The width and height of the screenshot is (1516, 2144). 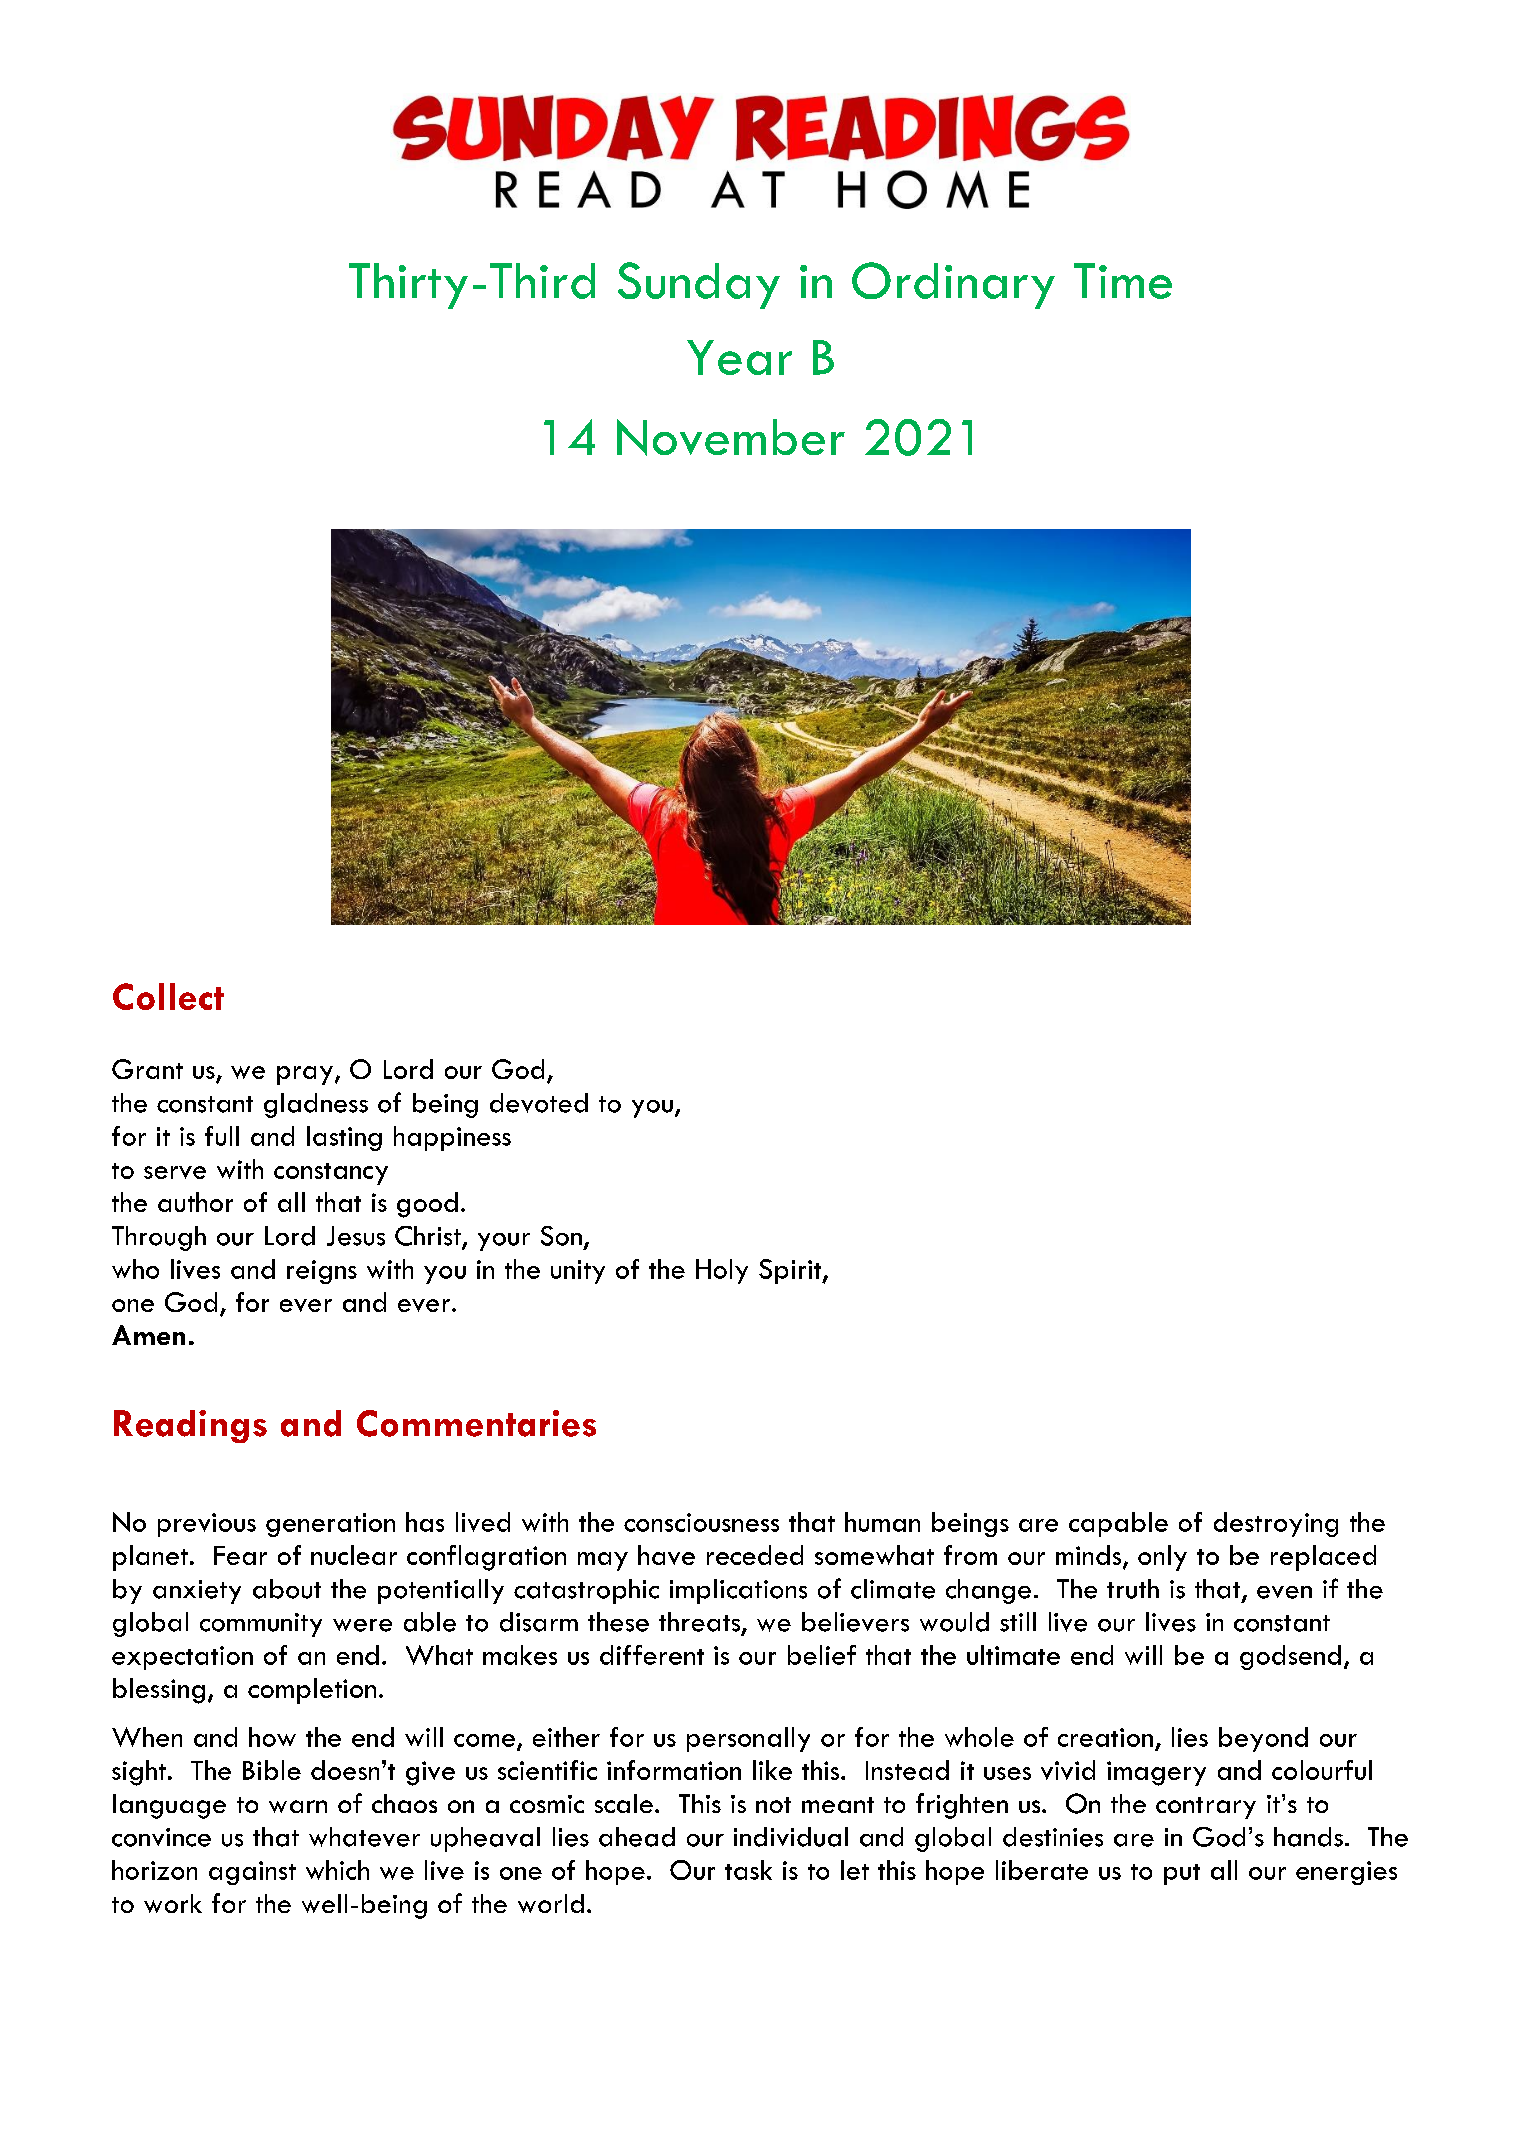 I want to click on Sunday, so click(x=699, y=285).
